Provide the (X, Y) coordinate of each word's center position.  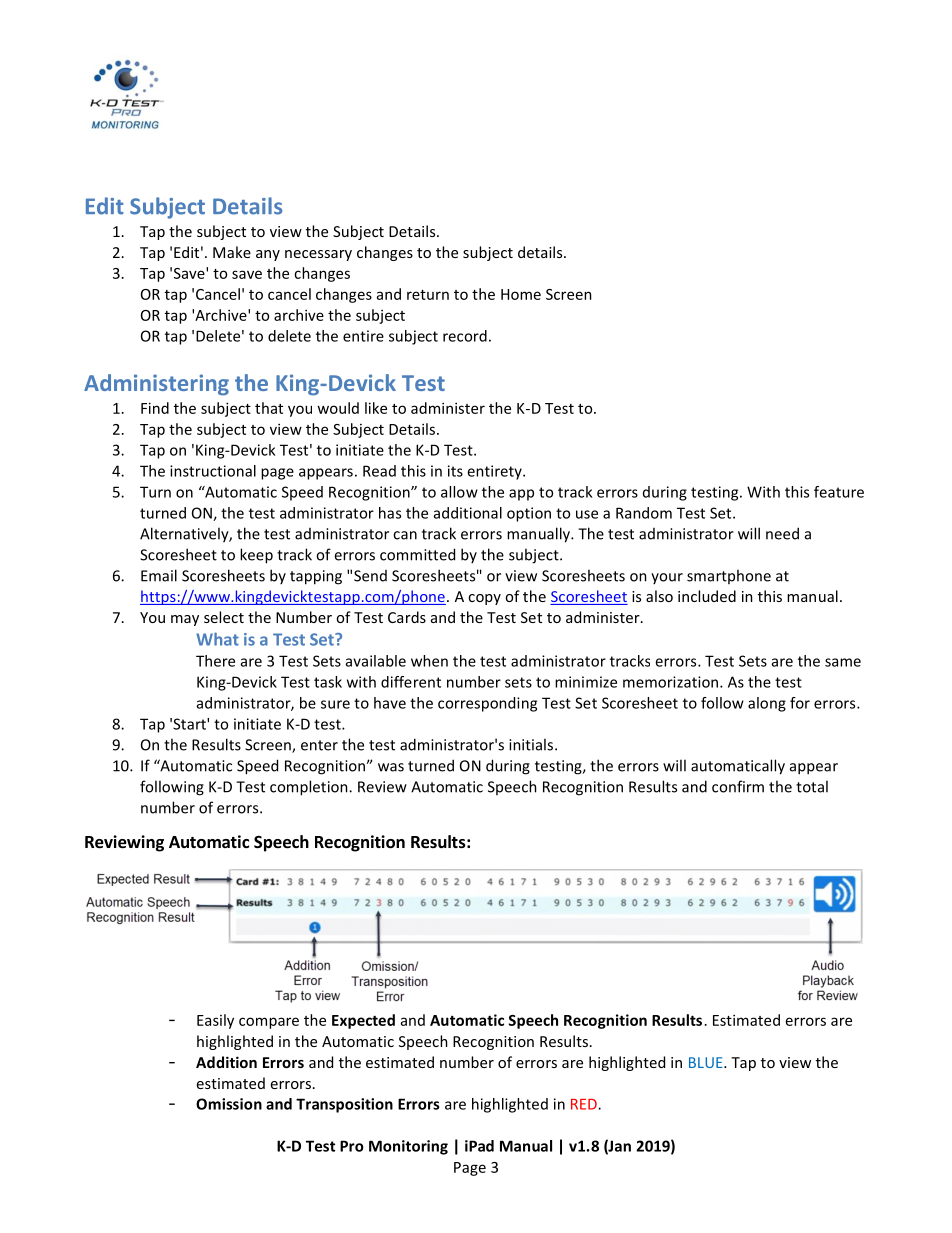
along (767, 704)
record (465, 336)
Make (232, 252)
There (215, 661)
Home (521, 294)
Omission (229, 1104)
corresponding (487, 704)
